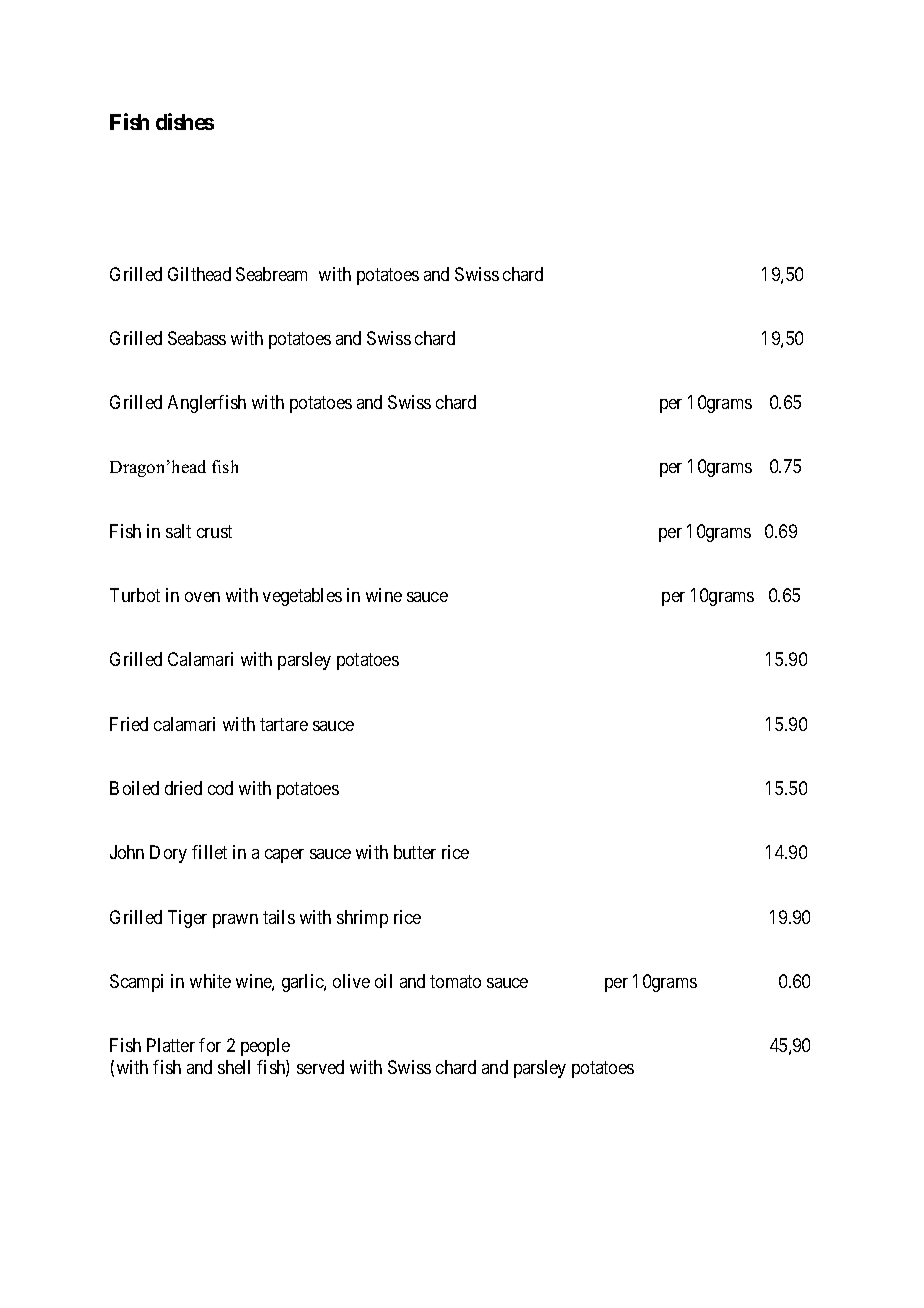  Describe the element at coordinates (171, 1045) in the screenshot. I see `Platter` at that location.
